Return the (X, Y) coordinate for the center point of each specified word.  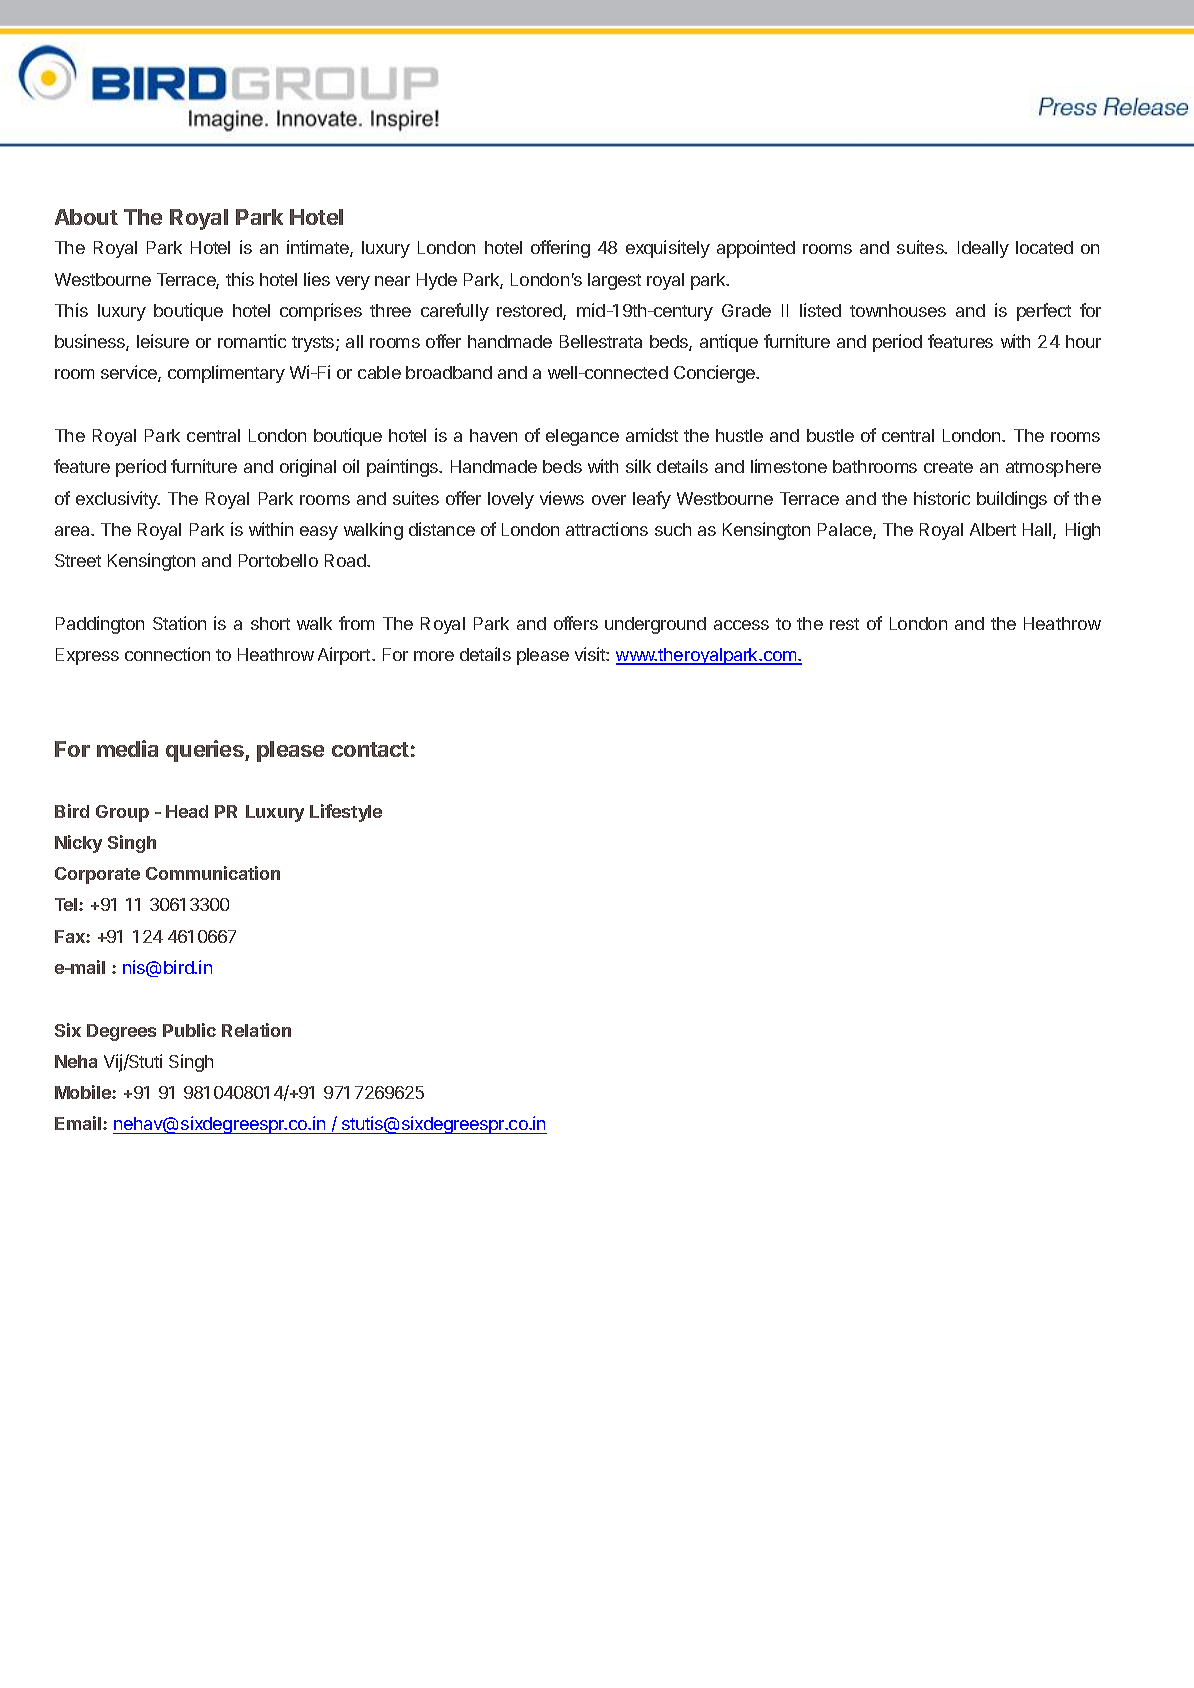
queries (206, 751)
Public (189, 1030)
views (562, 498)
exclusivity (118, 500)
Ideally (983, 249)
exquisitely (668, 249)
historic (942, 498)
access (741, 625)
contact (370, 749)
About (86, 217)
